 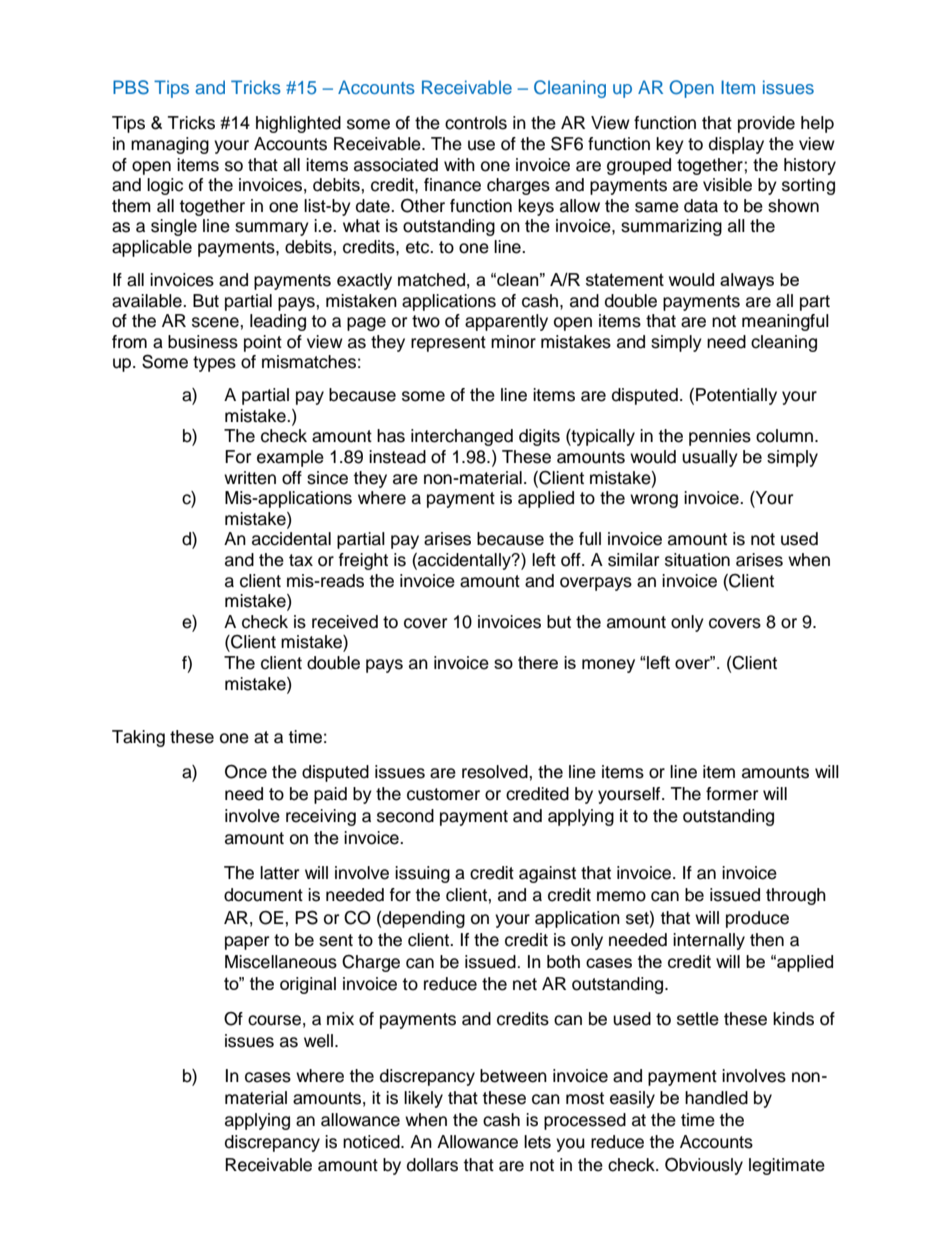 What do you see at coordinates (732, 794) in the page?
I see `former` at bounding box center [732, 794].
